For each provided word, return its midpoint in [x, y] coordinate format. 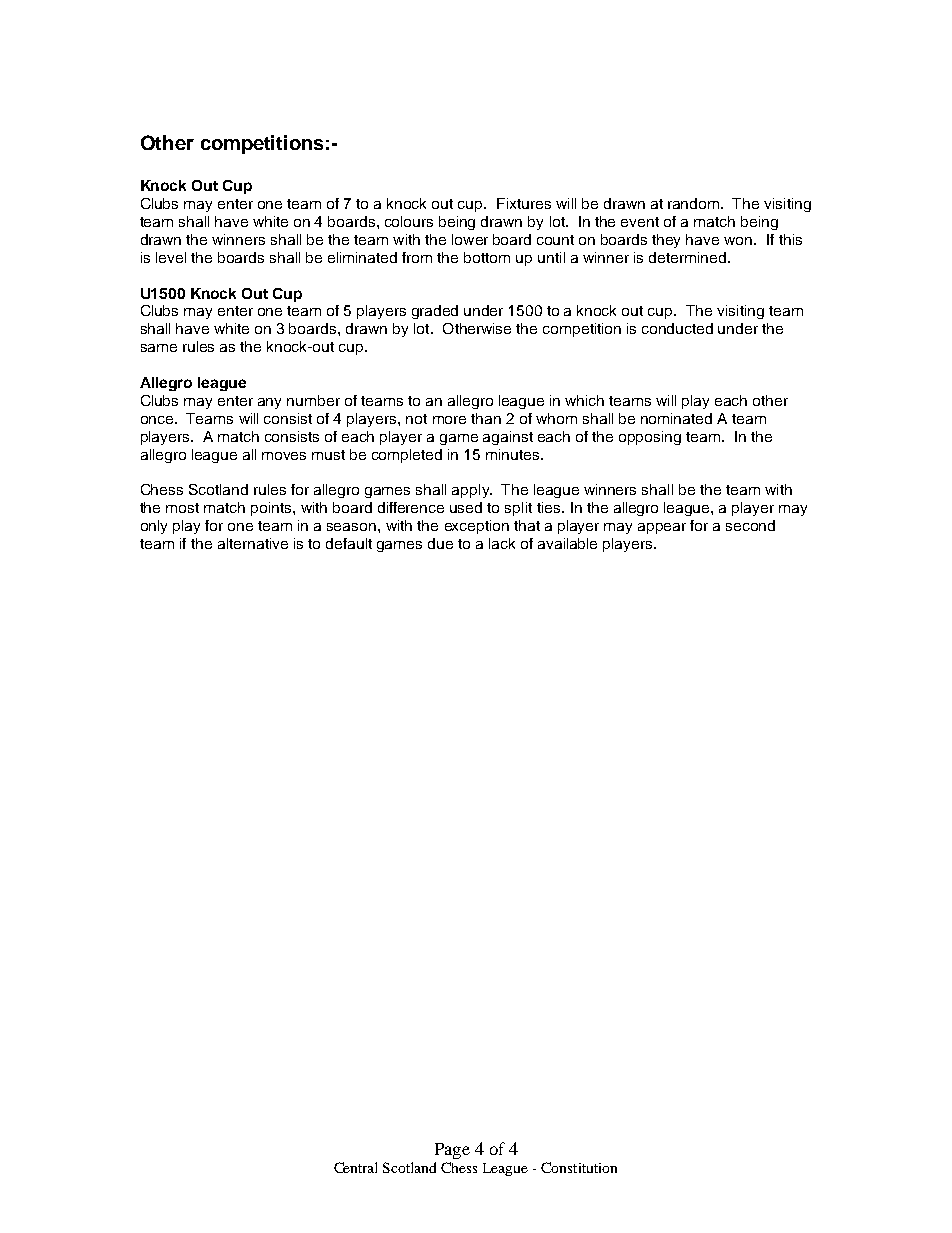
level [171, 257]
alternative [253, 543]
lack [502, 543]
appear [662, 528]
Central [355, 1167]
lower [470, 239]
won [738, 241]
